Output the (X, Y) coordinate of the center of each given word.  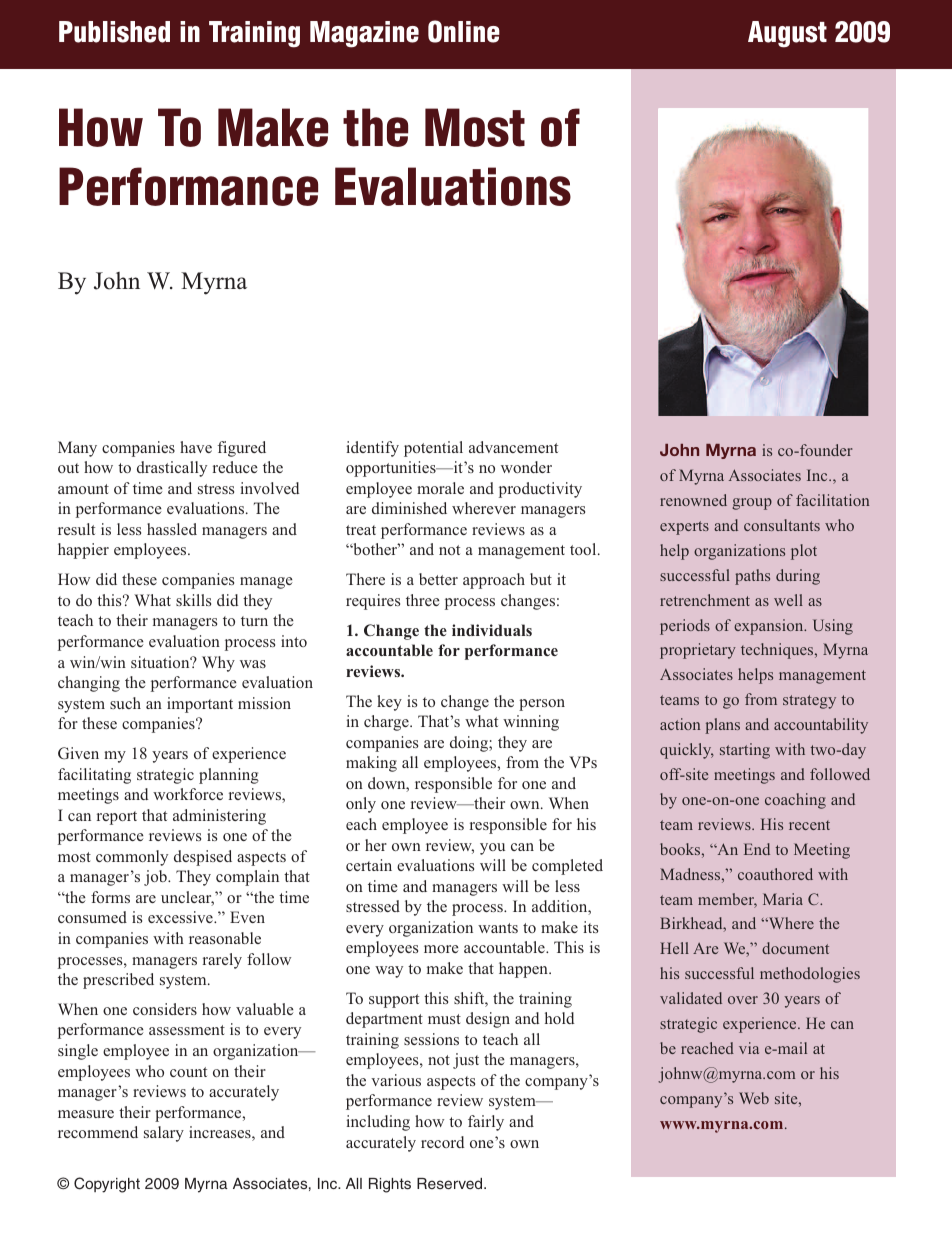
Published (114, 32)
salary (164, 1134)
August (787, 34)
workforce (188, 794)
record (442, 1142)
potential (433, 449)
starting (745, 751)
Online (464, 31)
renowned (693, 500)
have (196, 447)
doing (470, 744)
